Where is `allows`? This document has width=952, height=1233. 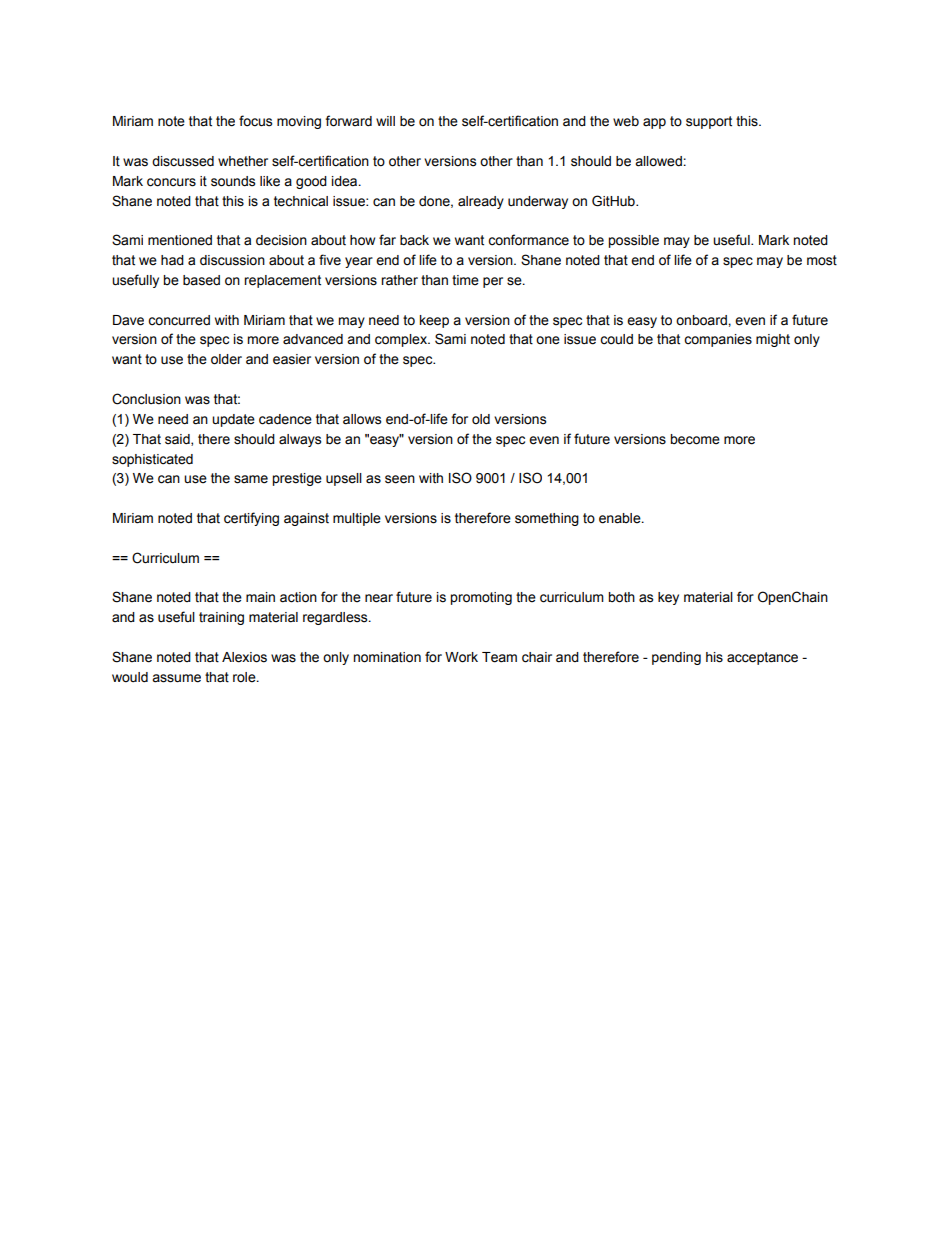
allows is located at coordinates (362, 419).
